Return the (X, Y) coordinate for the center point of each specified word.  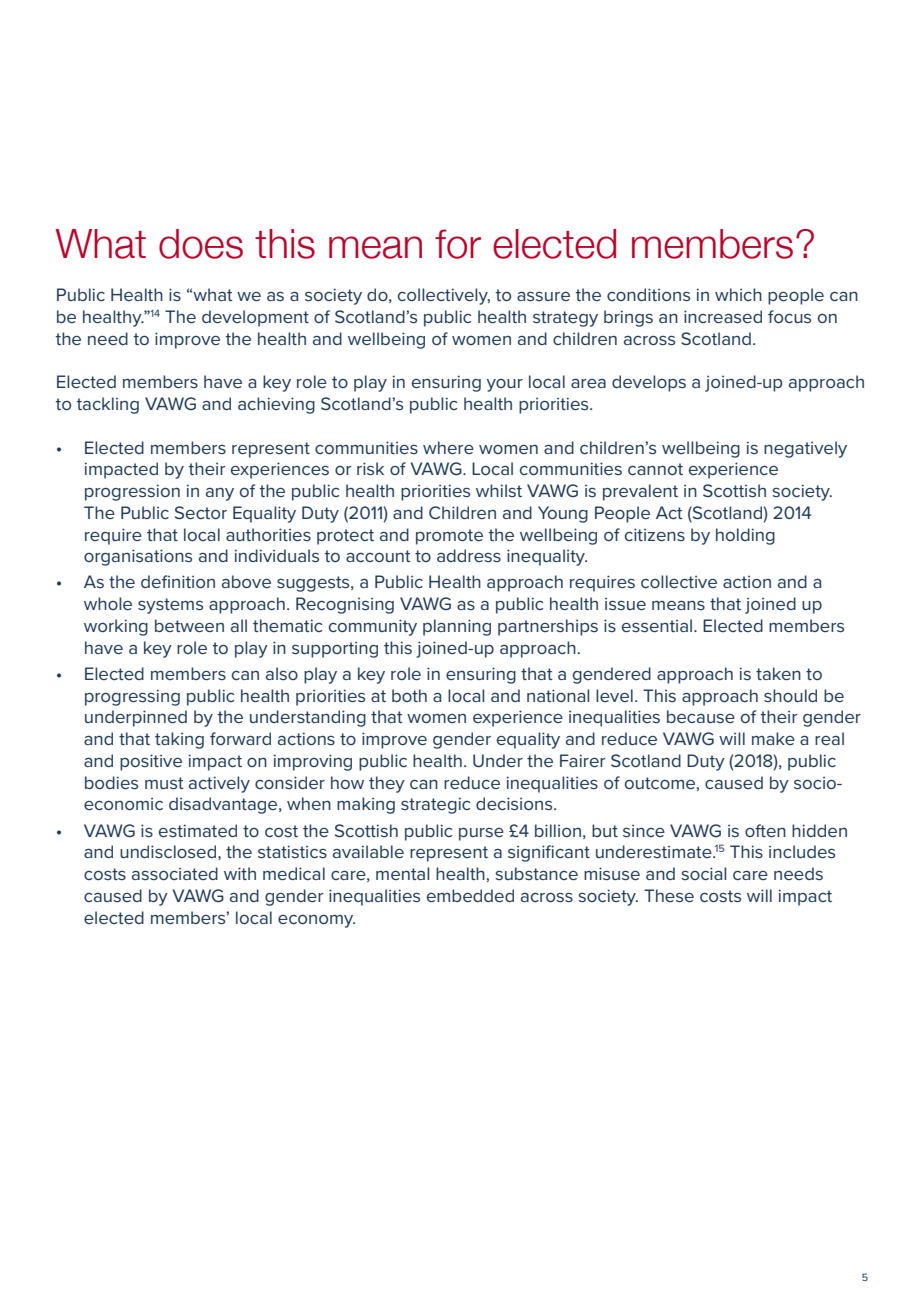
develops (649, 383)
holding (745, 536)
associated (175, 873)
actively (219, 784)
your (505, 385)
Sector (201, 512)
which (738, 294)
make (773, 738)
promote (449, 537)
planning (457, 627)
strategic (435, 805)
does (201, 244)
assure (543, 296)
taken (778, 673)
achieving (276, 405)
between (189, 625)
